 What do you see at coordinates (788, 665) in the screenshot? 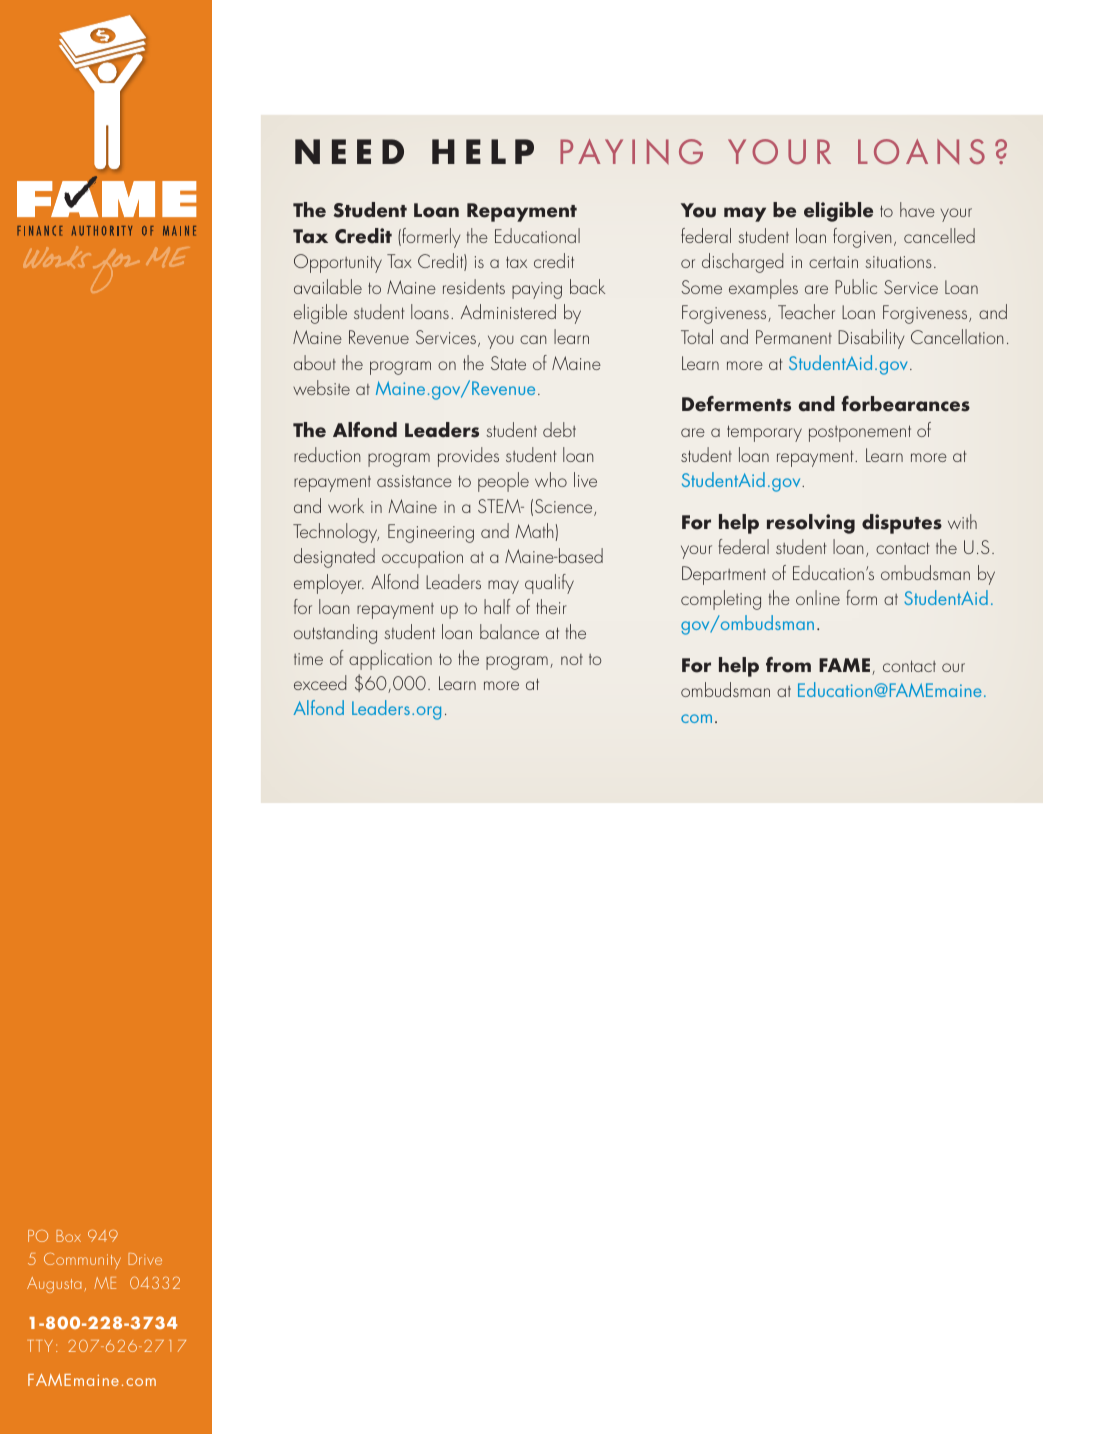
I see `from` at bounding box center [788, 665].
